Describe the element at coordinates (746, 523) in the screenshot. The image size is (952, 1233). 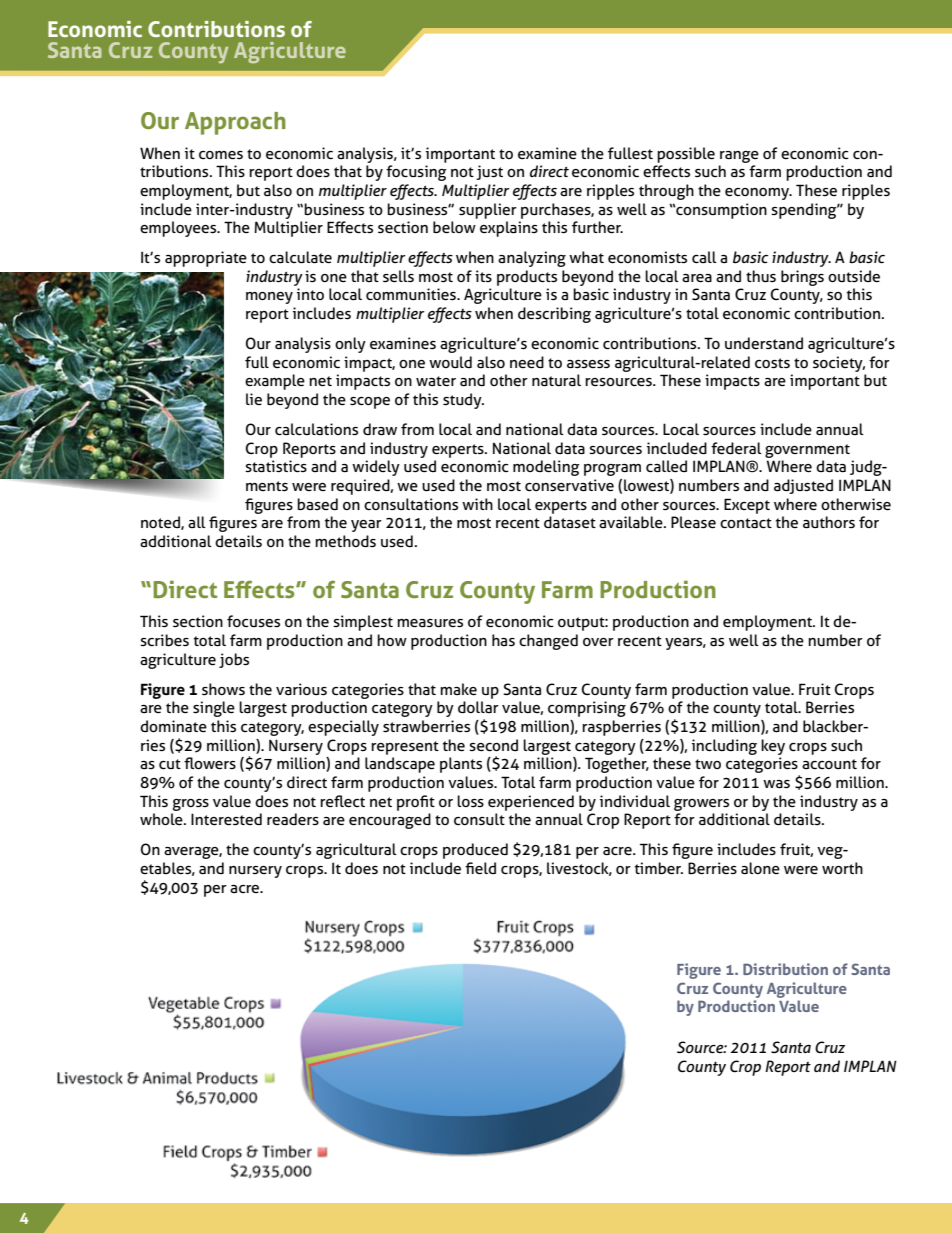
I see `contact` at that location.
